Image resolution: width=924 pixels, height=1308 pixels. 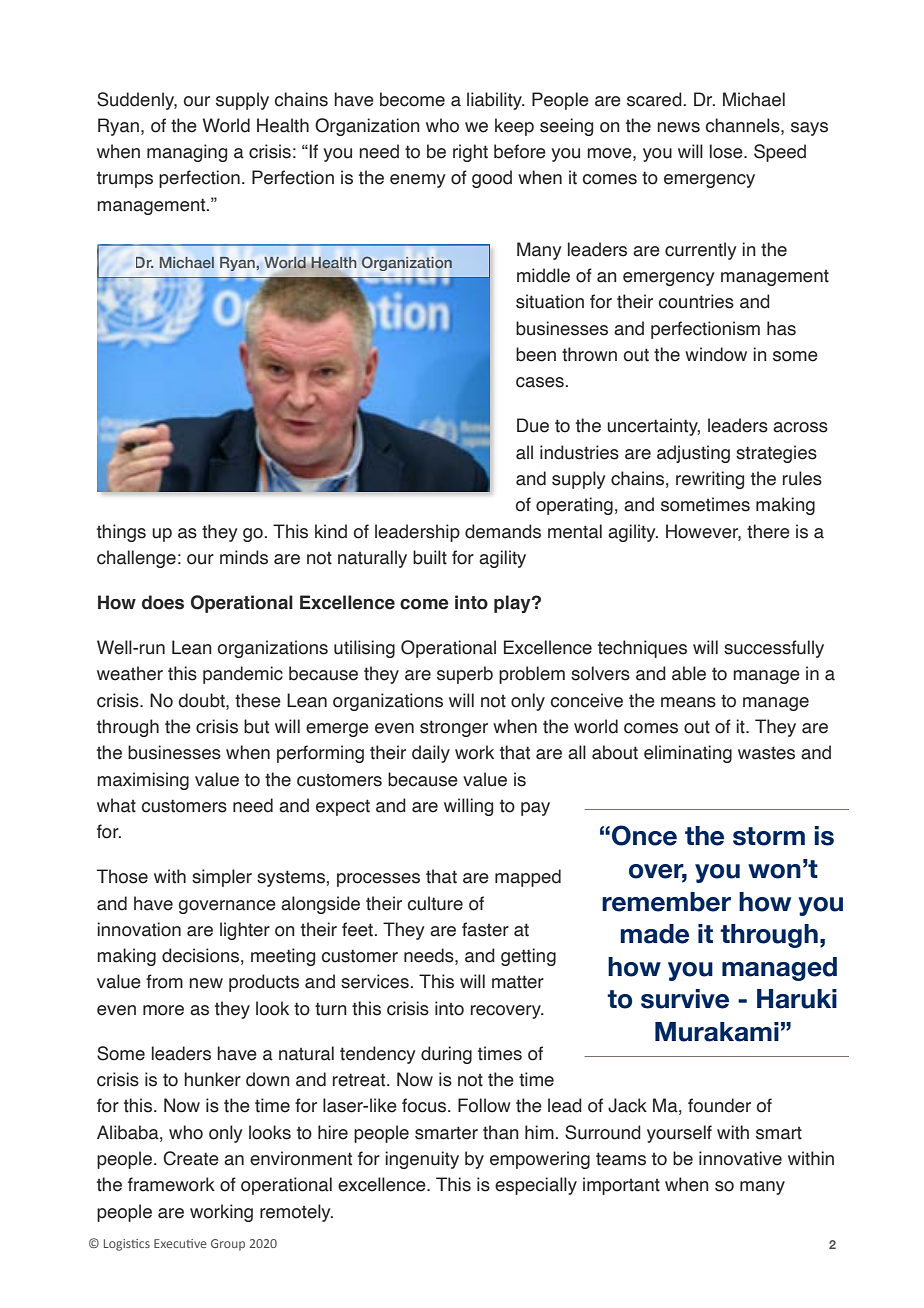 I want to click on built, so click(x=430, y=557).
